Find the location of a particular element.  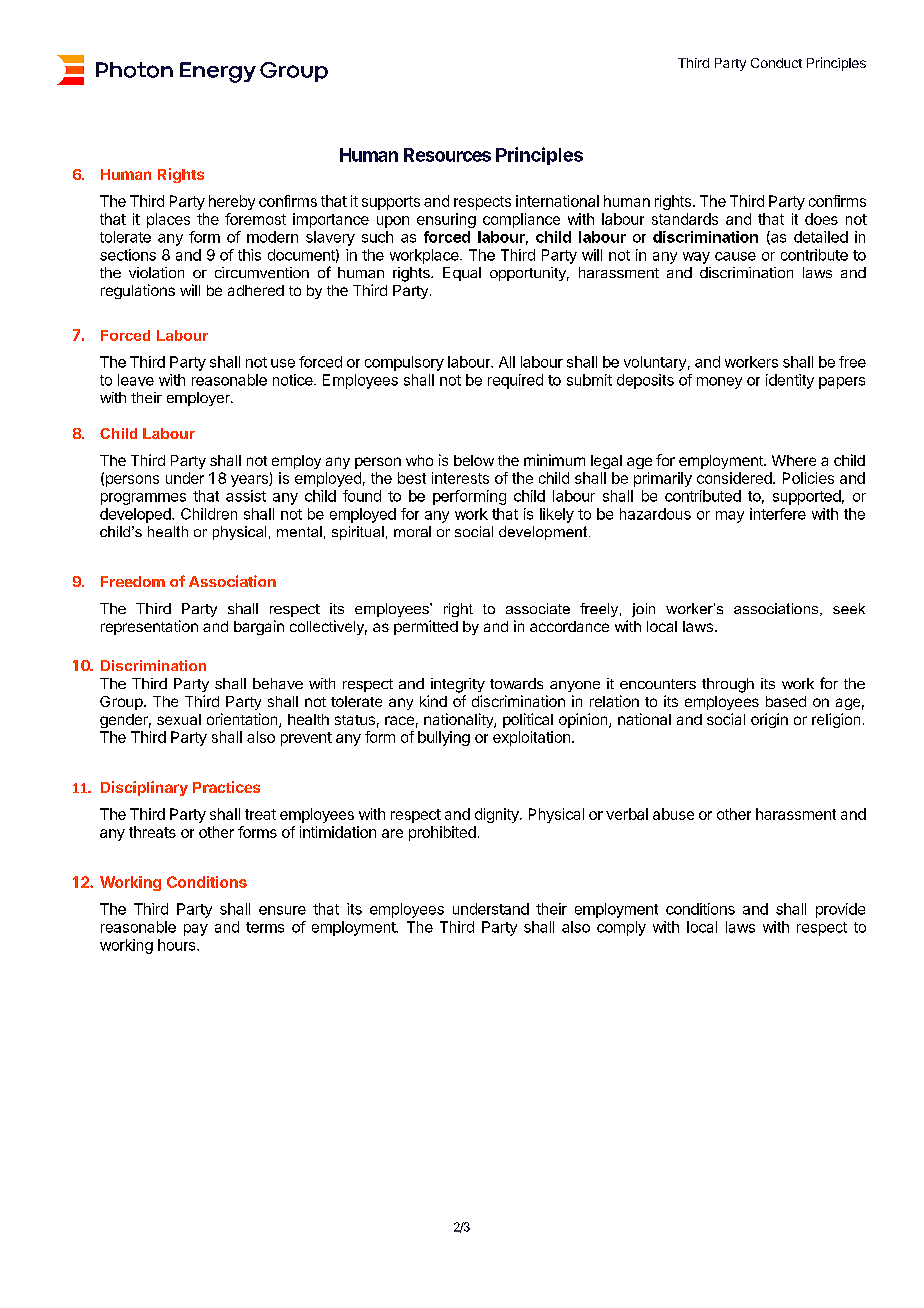

origin is located at coordinates (769, 720).
